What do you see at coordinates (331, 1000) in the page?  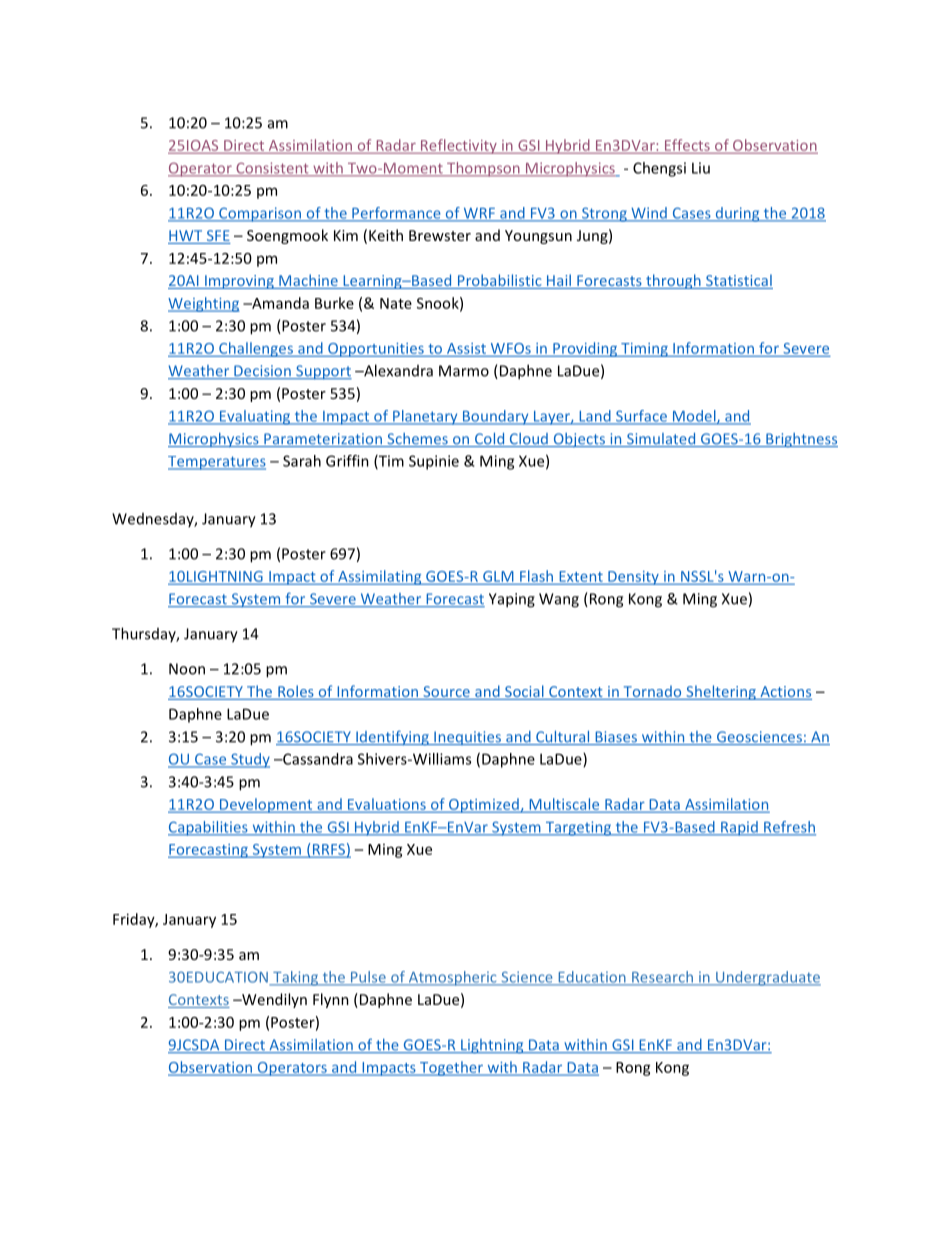 I see `Flynn` at bounding box center [331, 1000].
